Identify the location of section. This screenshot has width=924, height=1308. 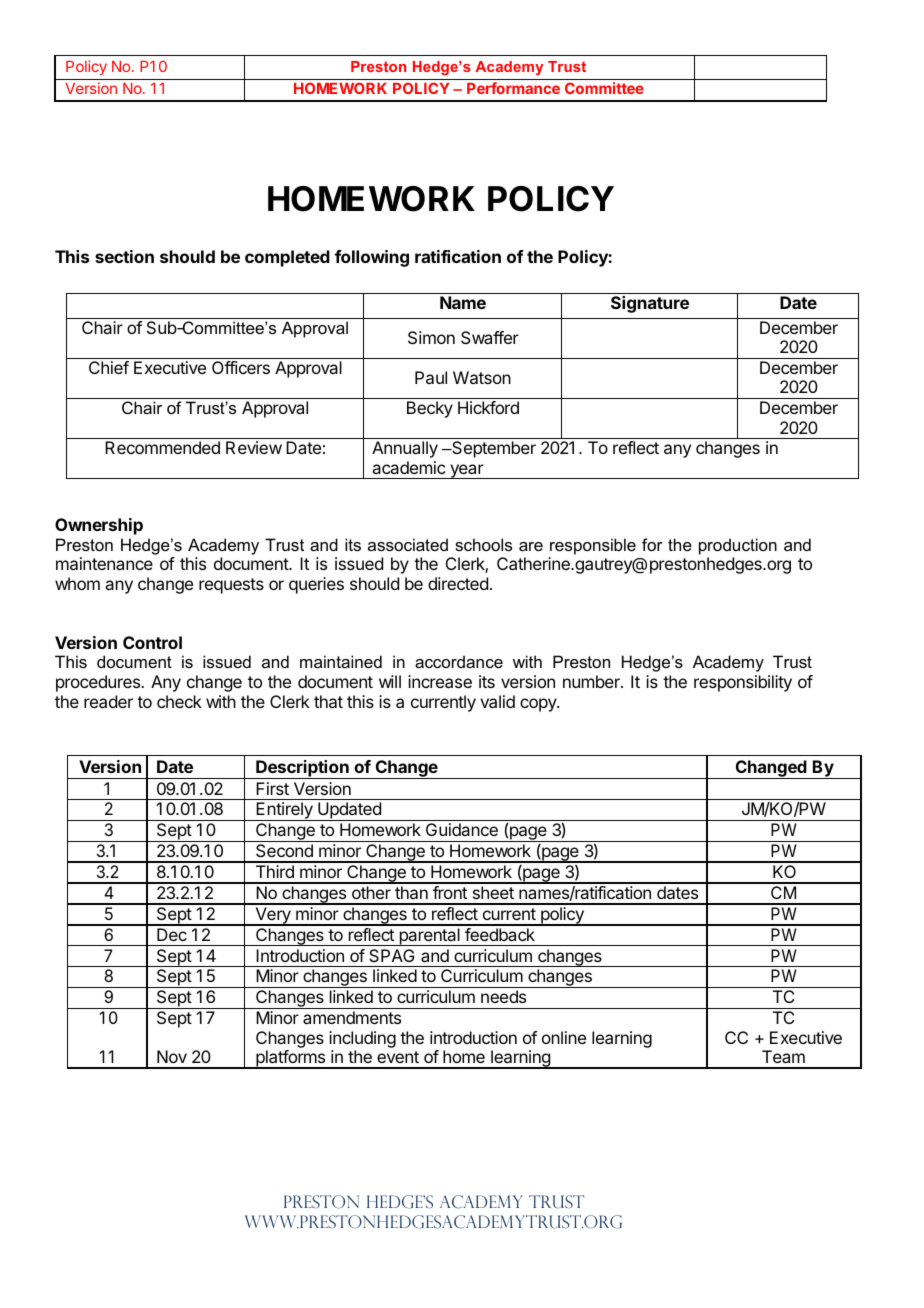
(124, 256).
